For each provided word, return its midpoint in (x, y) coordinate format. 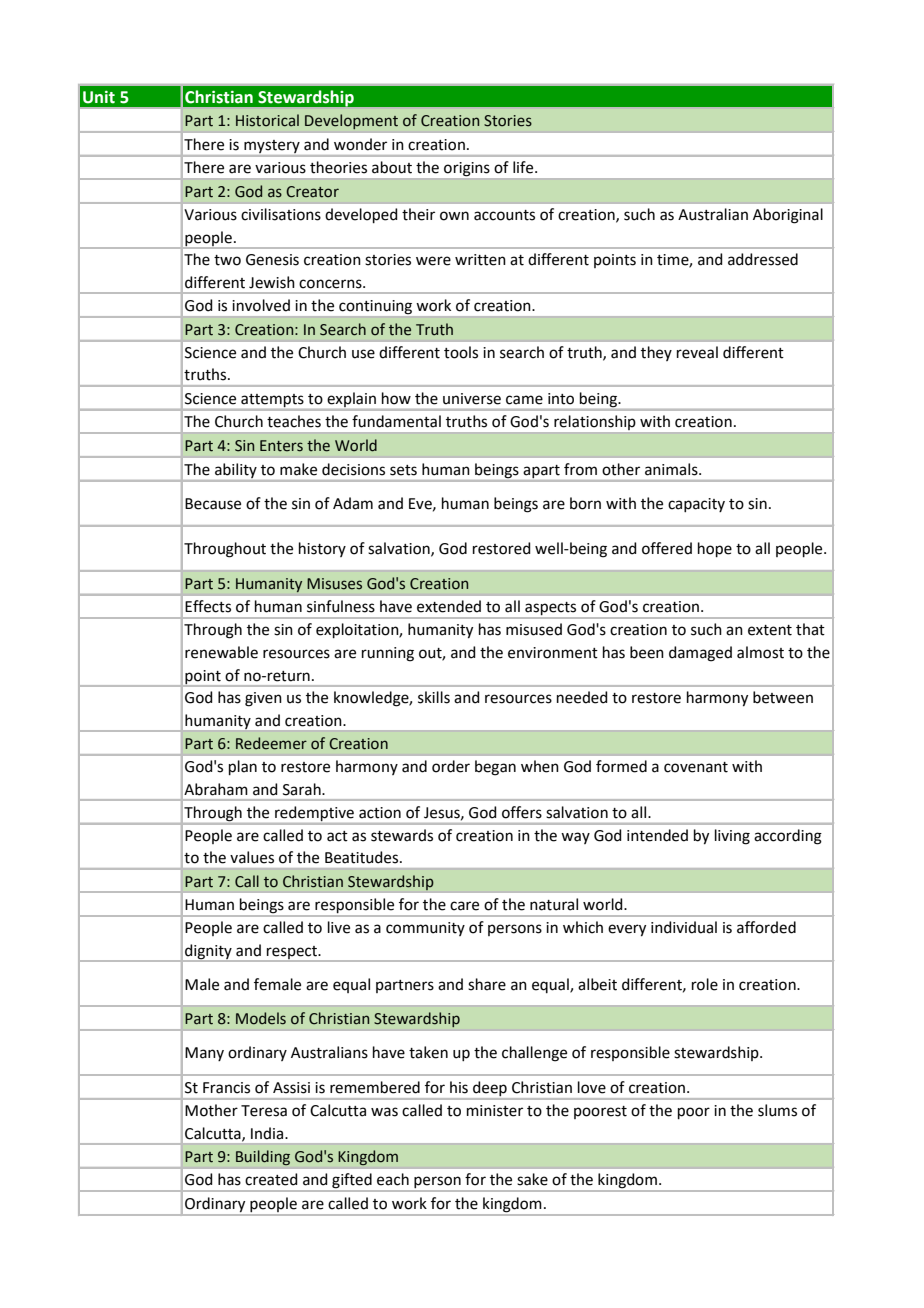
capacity (696, 505)
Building (263, 1157)
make (298, 469)
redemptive (314, 813)
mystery (272, 146)
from (580, 469)
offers (522, 812)
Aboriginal (788, 216)
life (524, 167)
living (732, 837)
